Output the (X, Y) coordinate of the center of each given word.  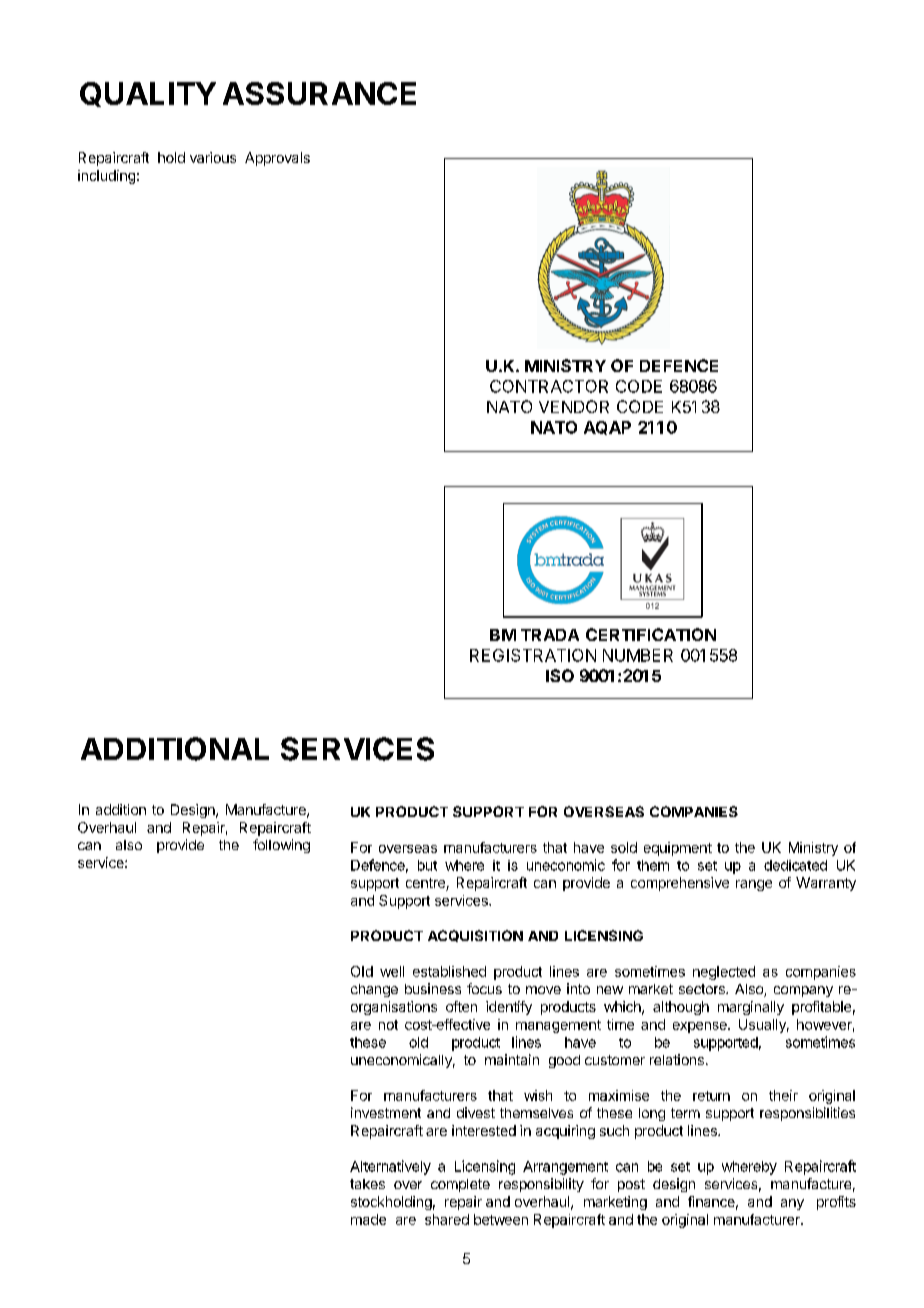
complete (460, 1185)
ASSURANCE (319, 93)
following (281, 846)
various (213, 157)
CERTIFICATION (651, 634)
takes (367, 1184)
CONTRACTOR (549, 386)
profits (836, 1203)
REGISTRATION (533, 655)
